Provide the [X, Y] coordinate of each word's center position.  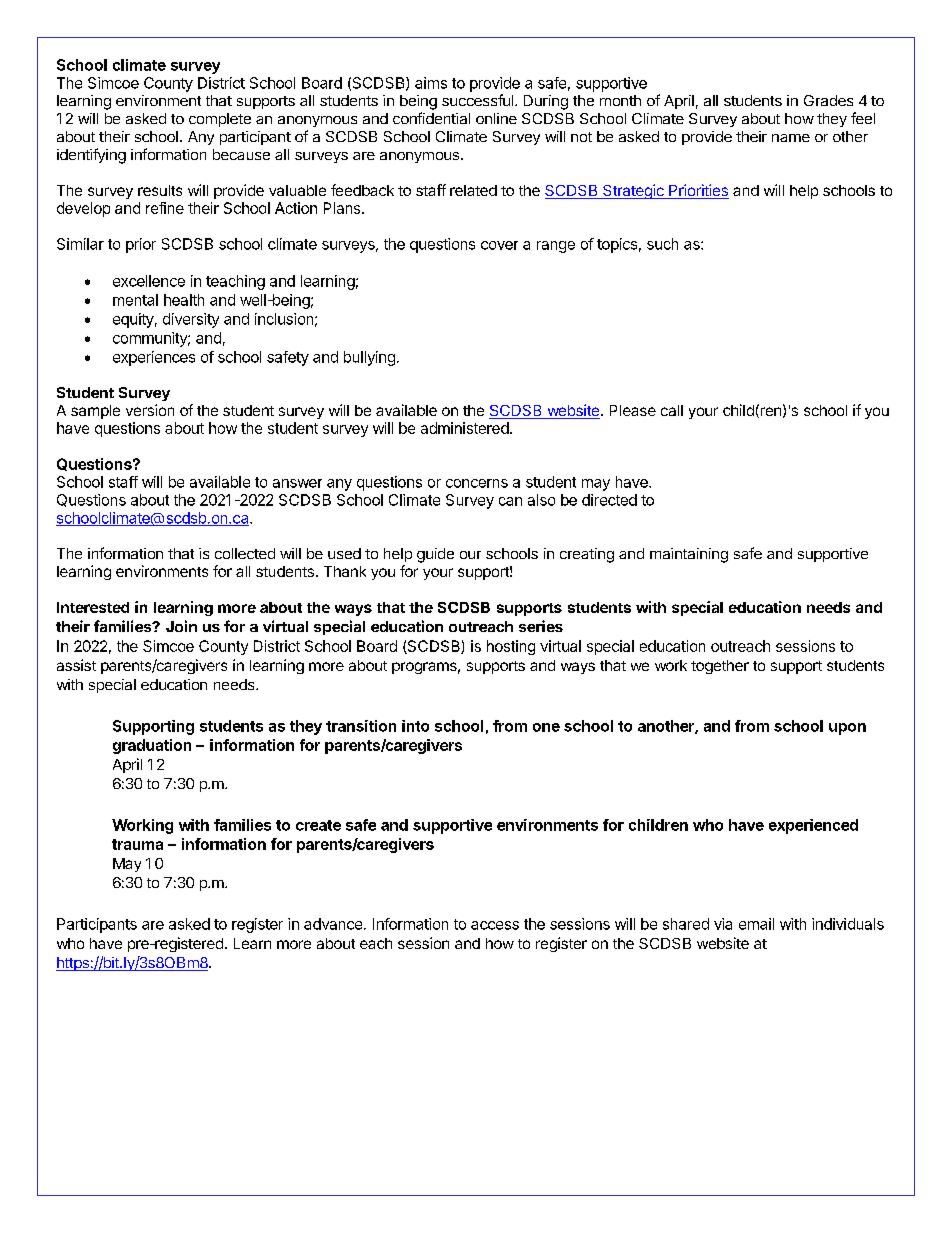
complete [220, 120]
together [720, 667]
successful [477, 100]
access [495, 925]
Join [181, 626]
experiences [154, 358]
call [672, 410]
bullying [369, 358]
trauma [137, 844]
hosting [511, 647]
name [791, 138]
